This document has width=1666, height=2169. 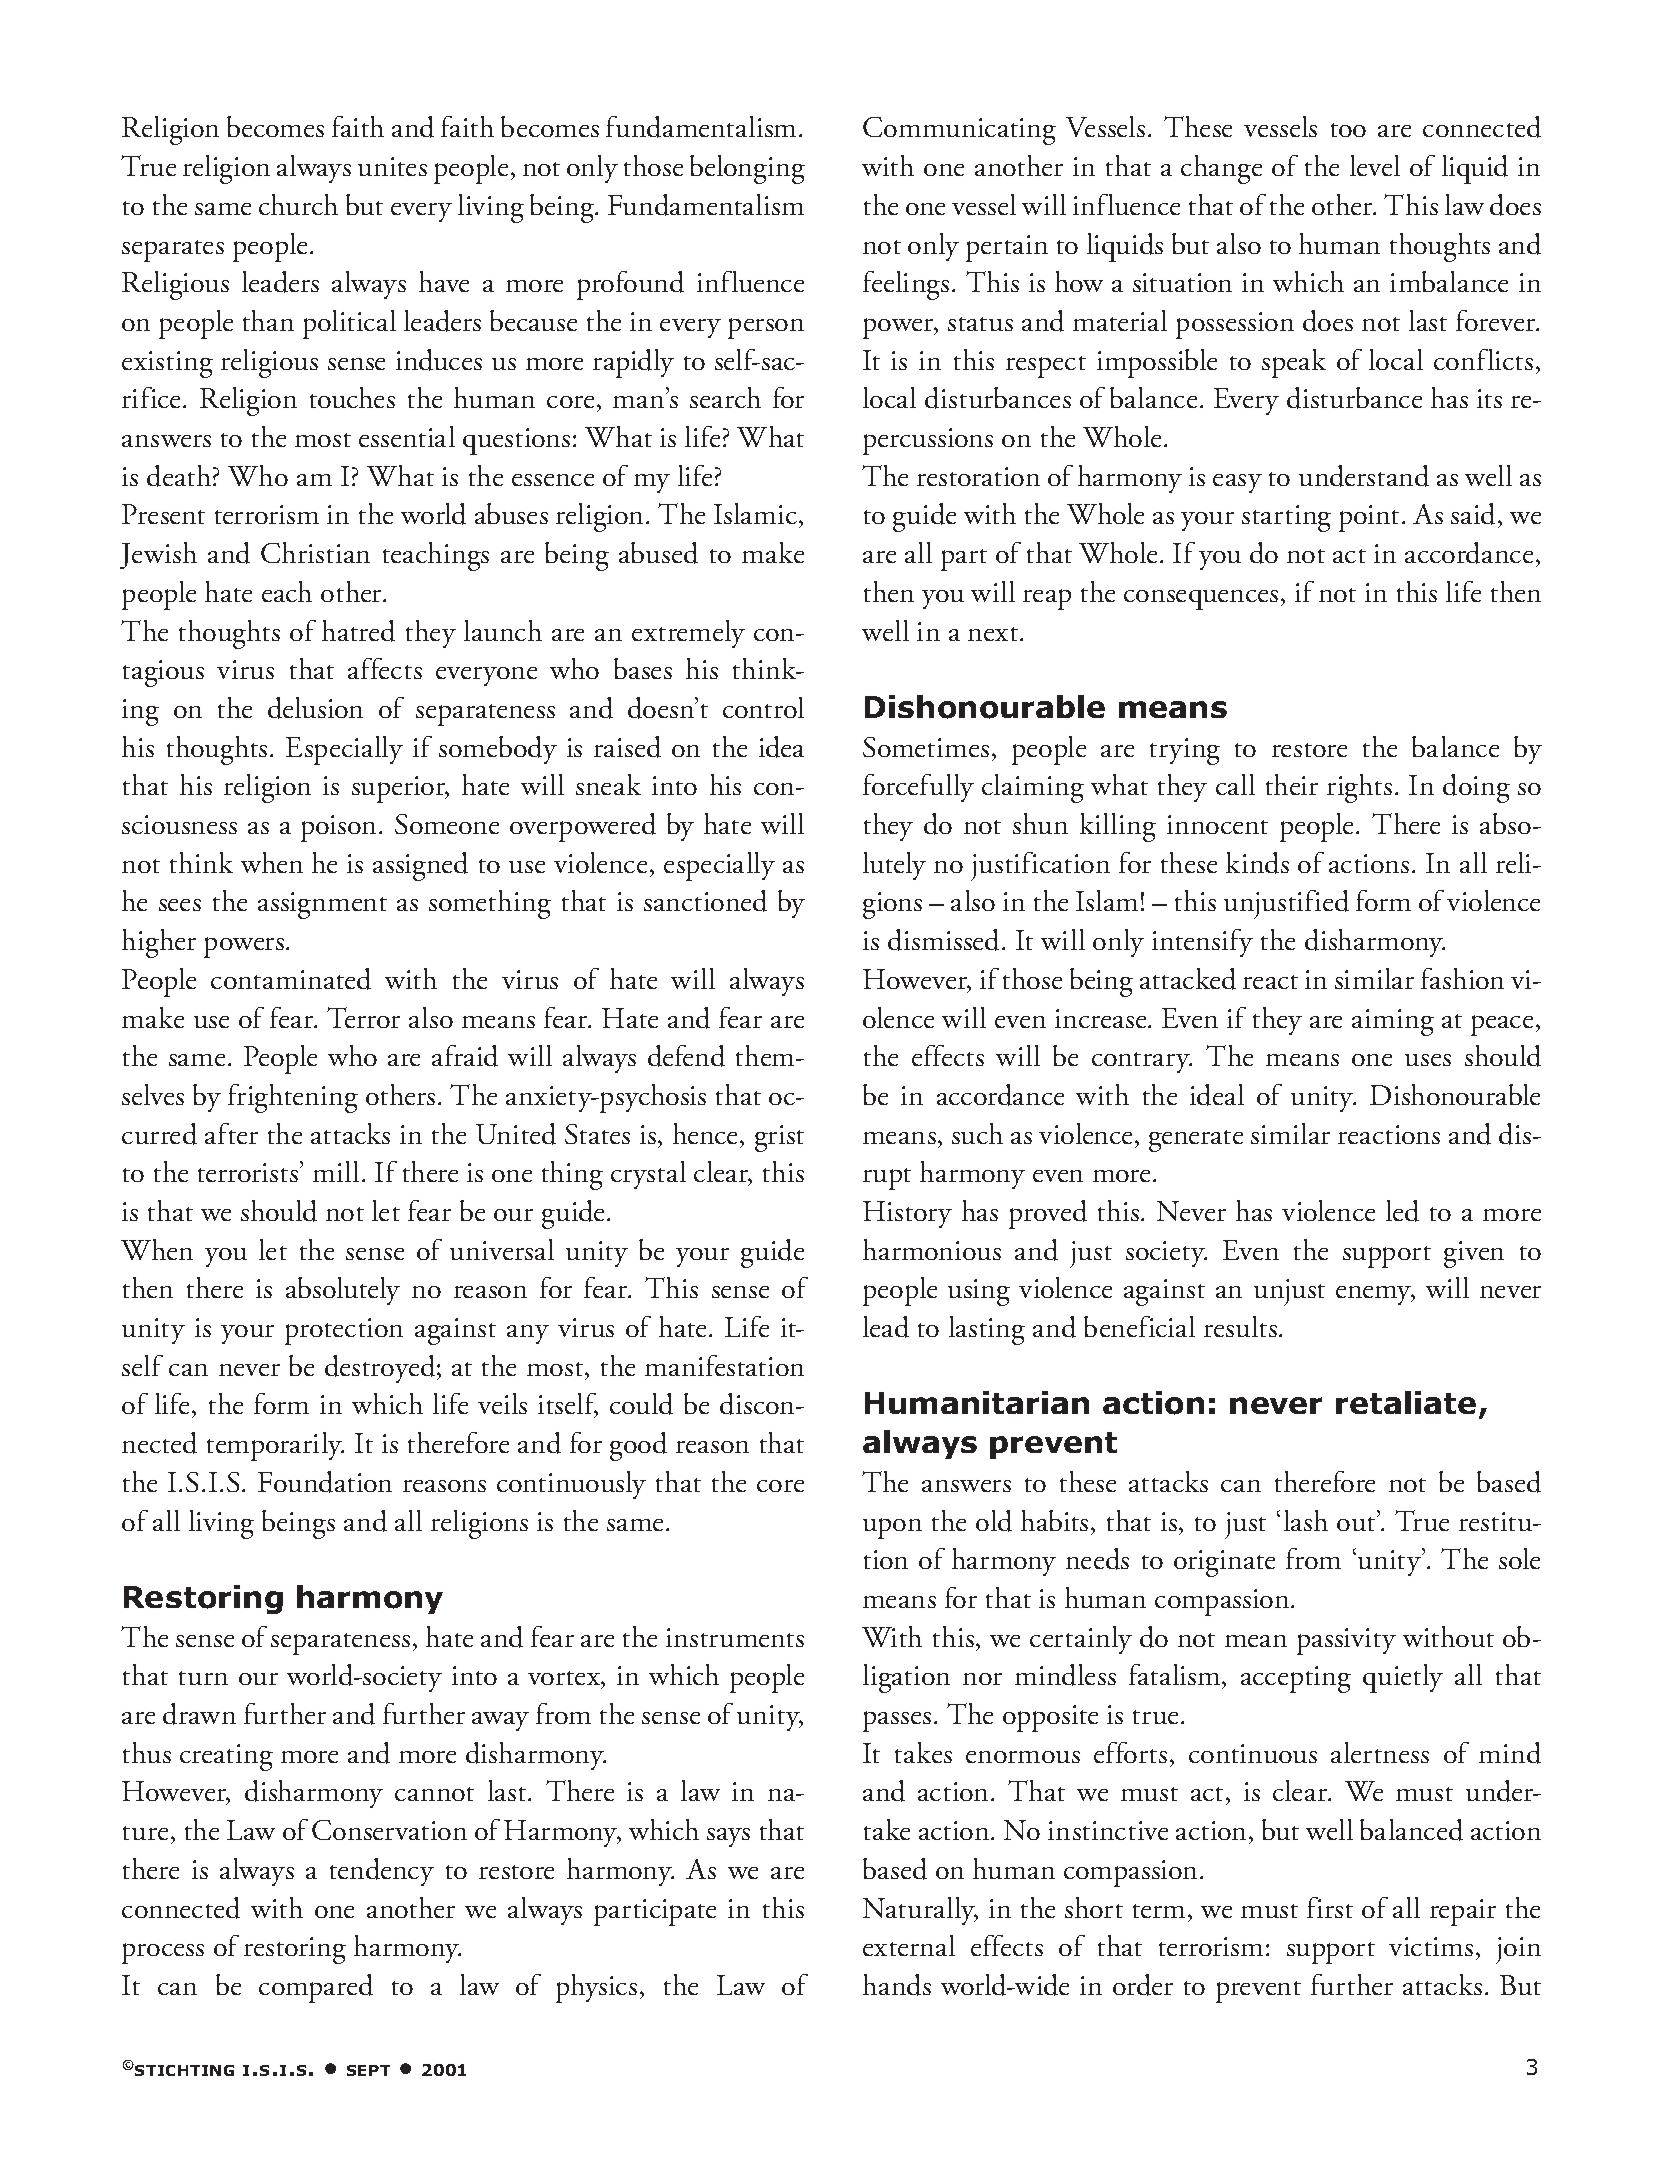 What do you see at coordinates (1330, 1907) in the document?
I see `first` at bounding box center [1330, 1907].
